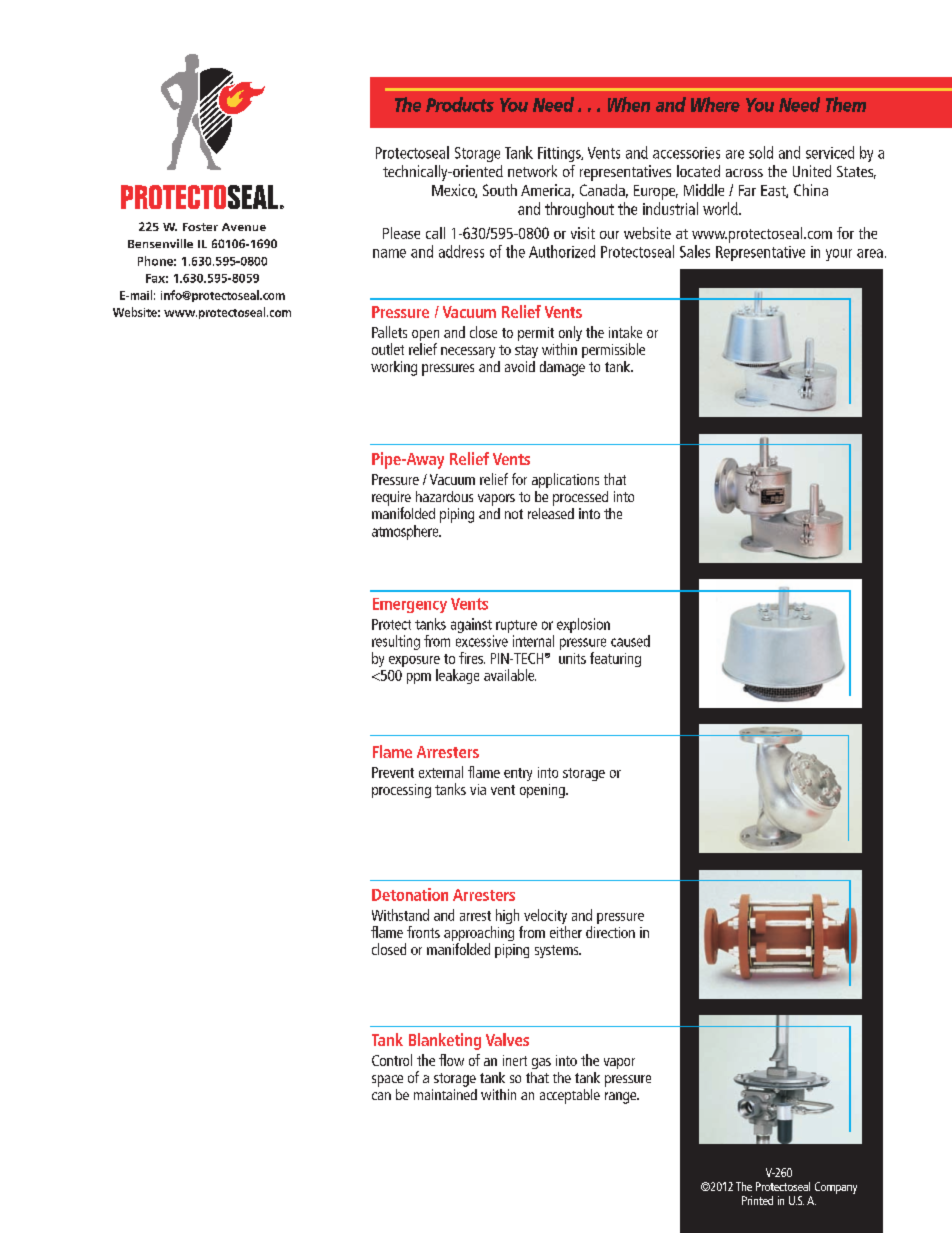 Image resolution: width=952 pixels, height=1233 pixels. What do you see at coordinates (394, 368) in the image?
I see `working` at bounding box center [394, 368].
